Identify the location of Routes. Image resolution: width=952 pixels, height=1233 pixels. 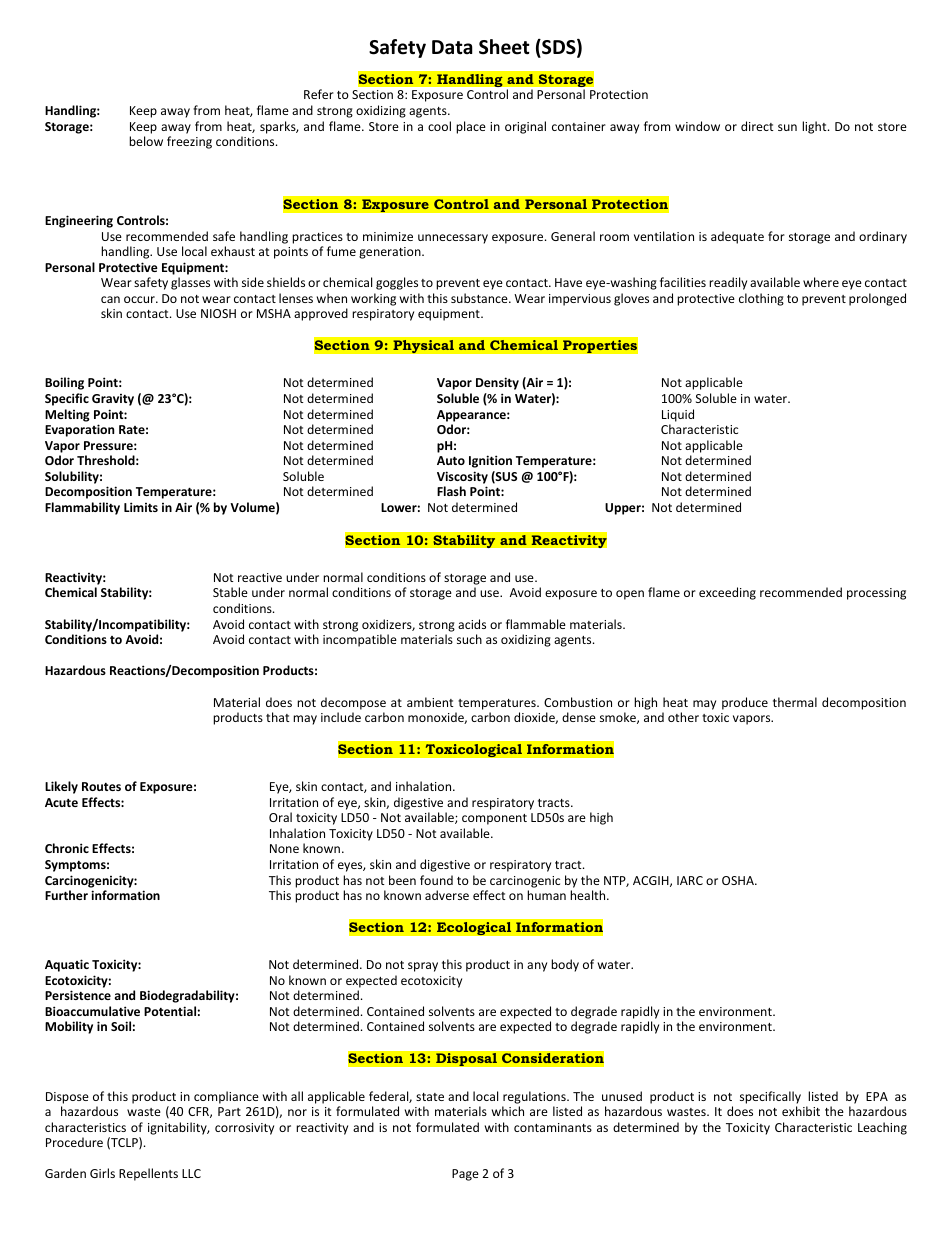
(101, 786).
